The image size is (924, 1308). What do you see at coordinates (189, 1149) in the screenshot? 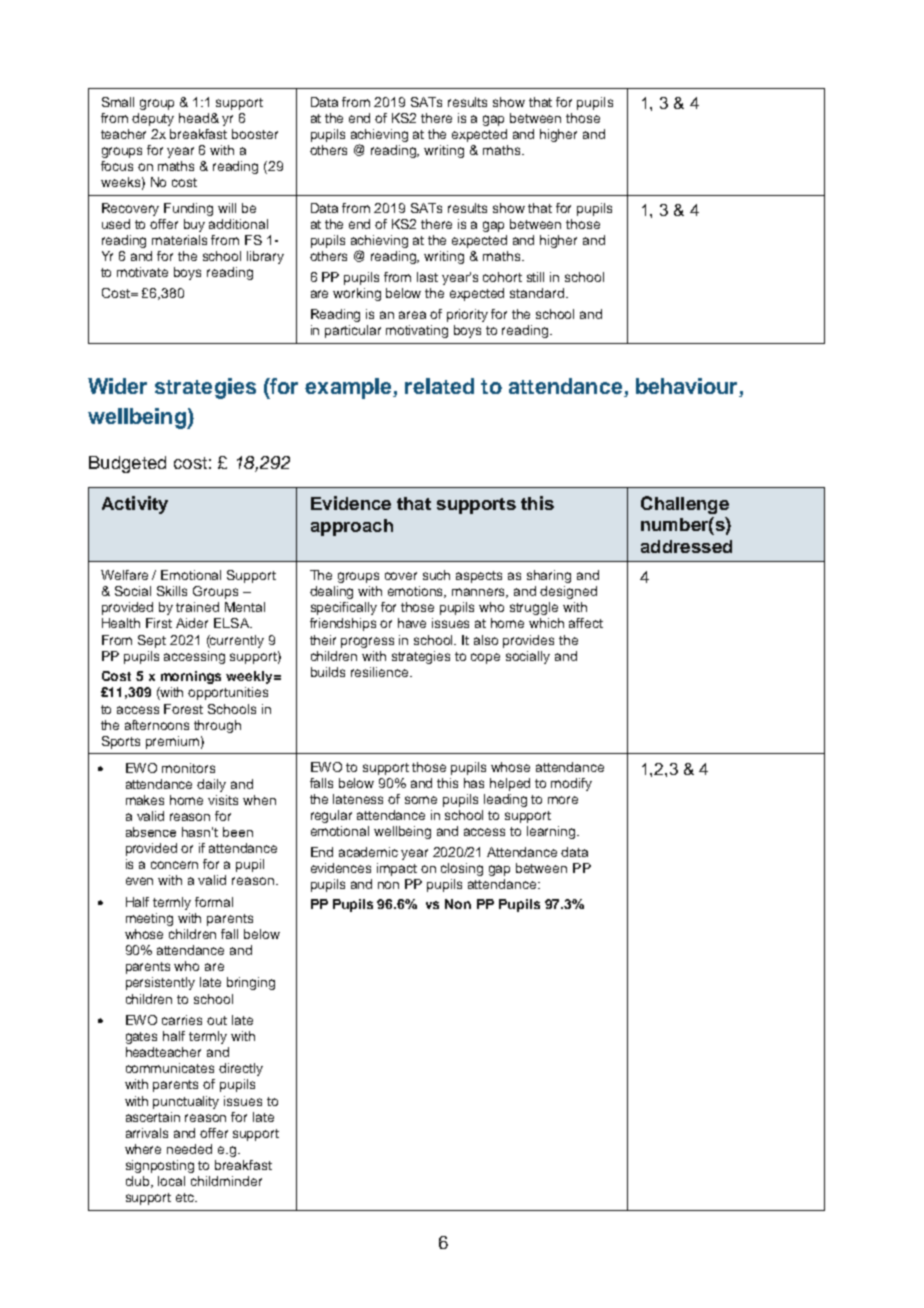
I see `needed` at bounding box center [189, 1149].
